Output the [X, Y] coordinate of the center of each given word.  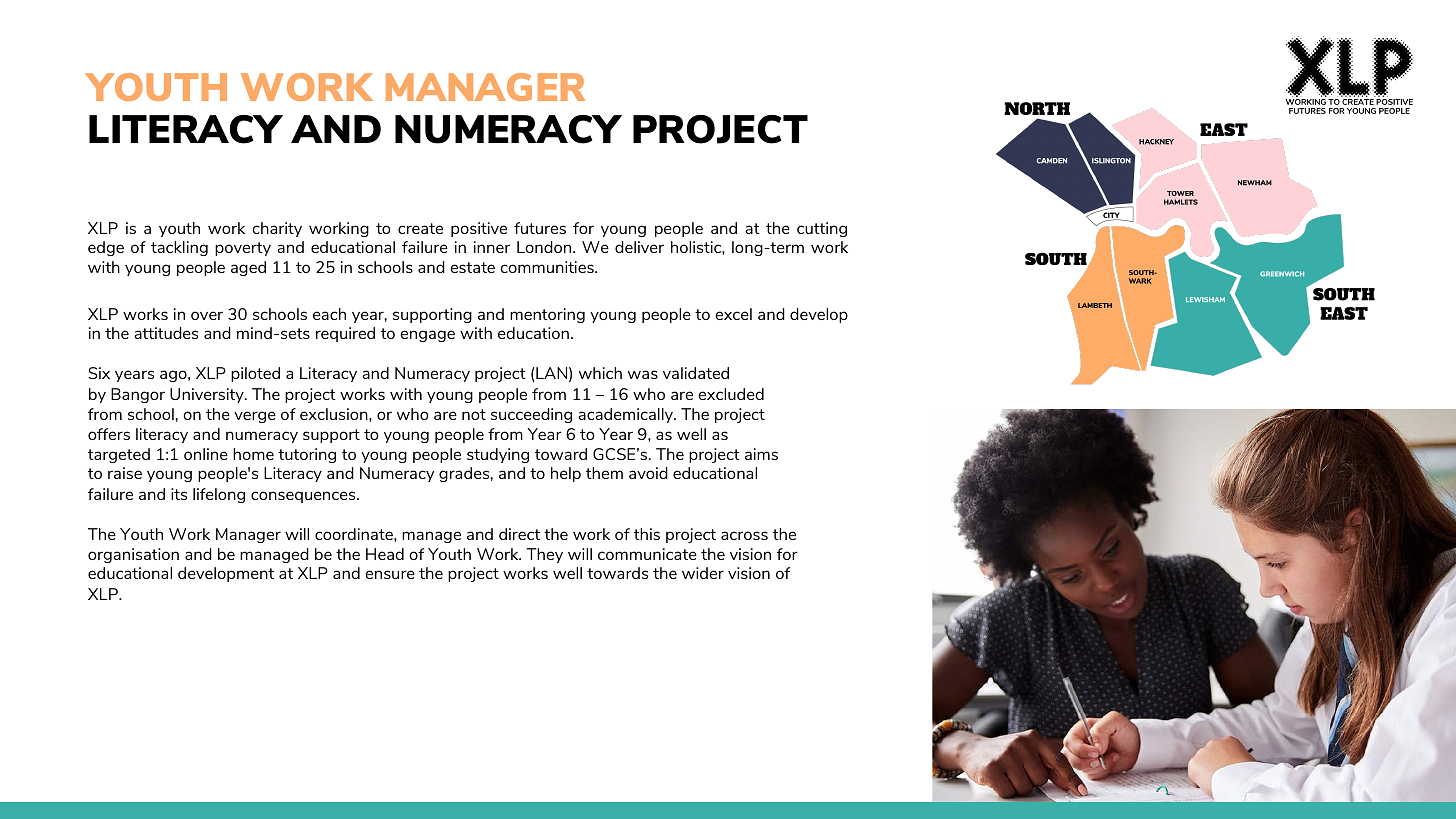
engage [427, 336]
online [206, 454]
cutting [822, 229]
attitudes [166, 333]
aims [761, 454]
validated [696, 373]
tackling [179, 248]
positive [479, 229]
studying [498, 455]
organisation [133, 555]
